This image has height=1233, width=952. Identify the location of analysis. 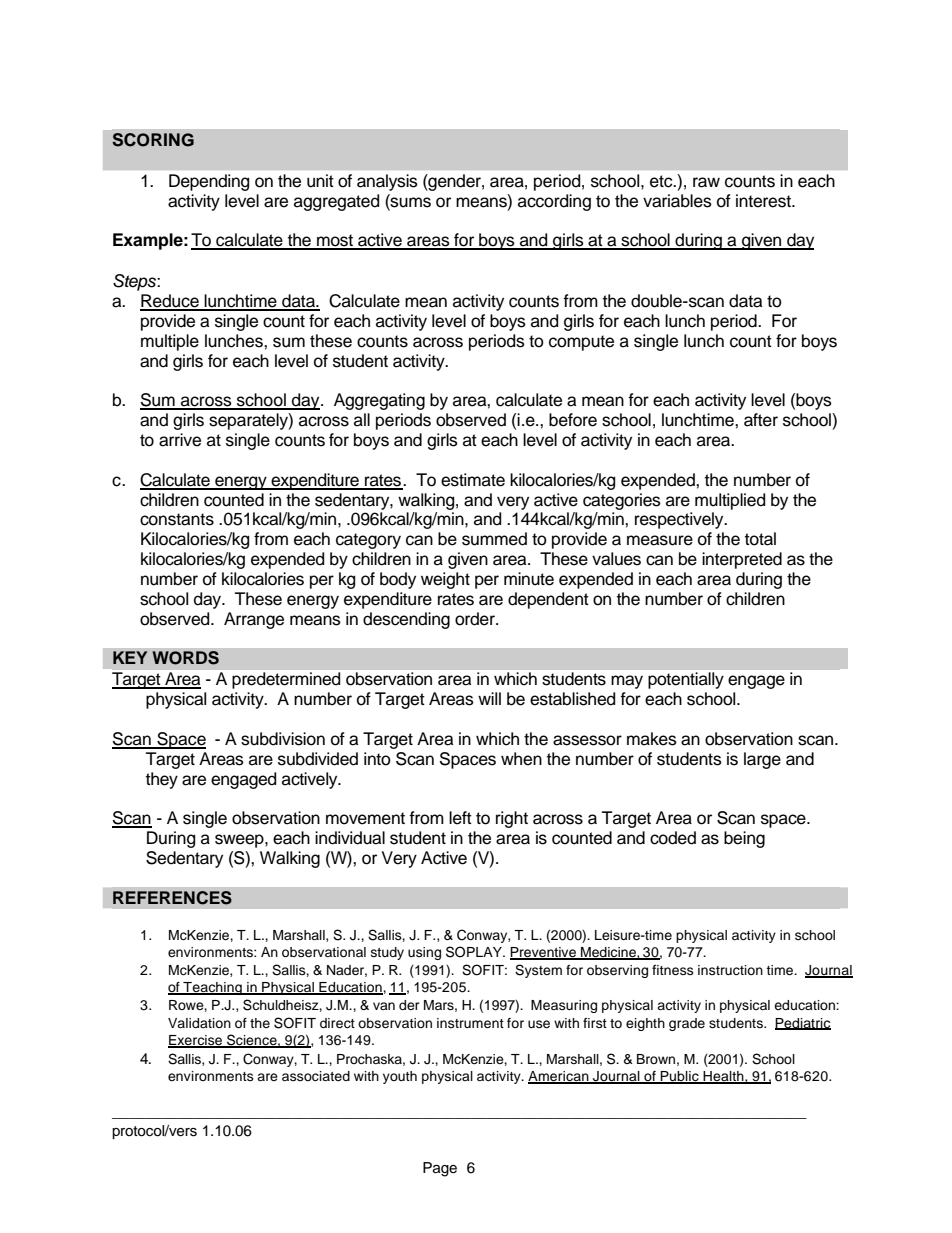
(387, 182).
